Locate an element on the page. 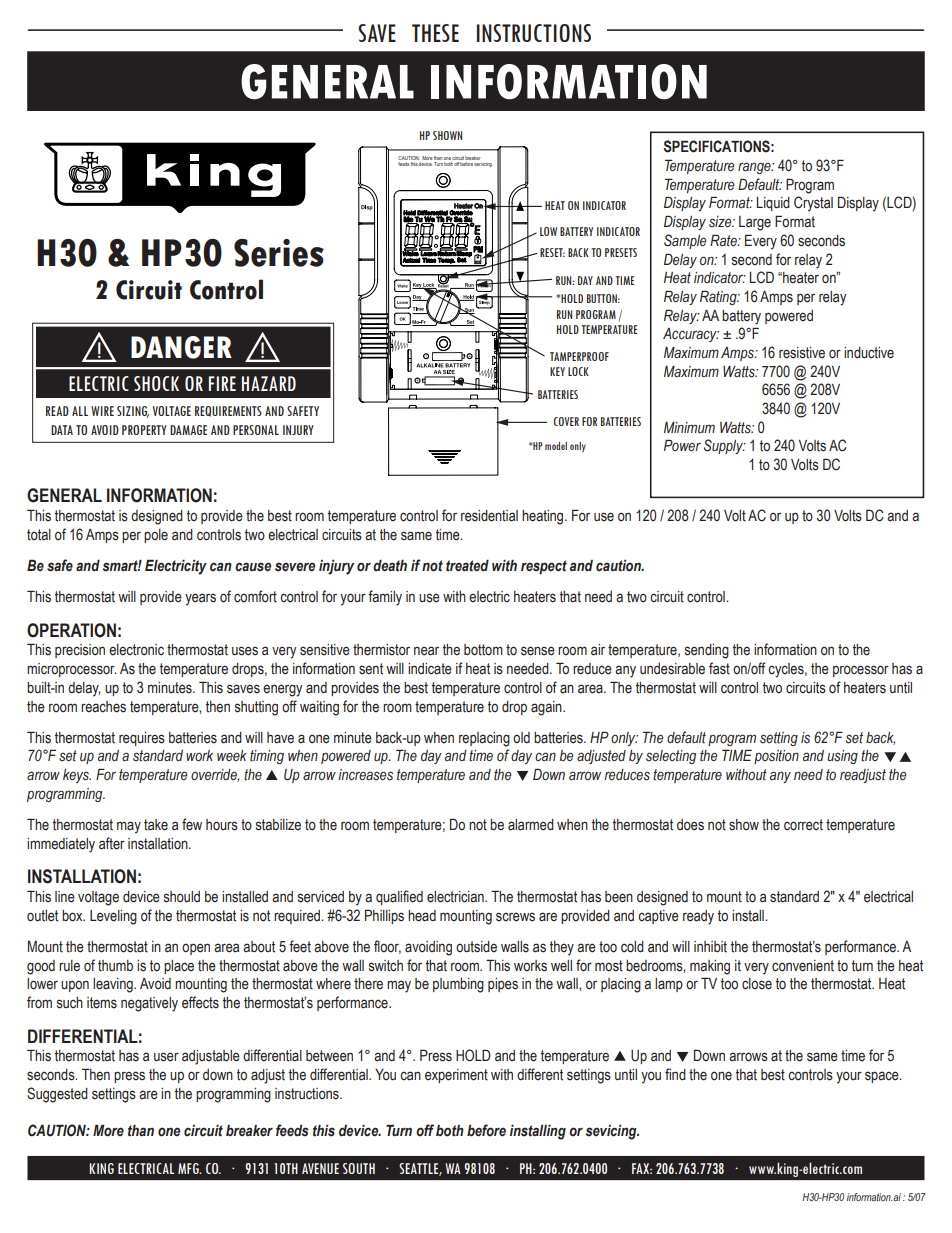 The image size is (952, 1233). resistive is located at coordinates (802, 353).
